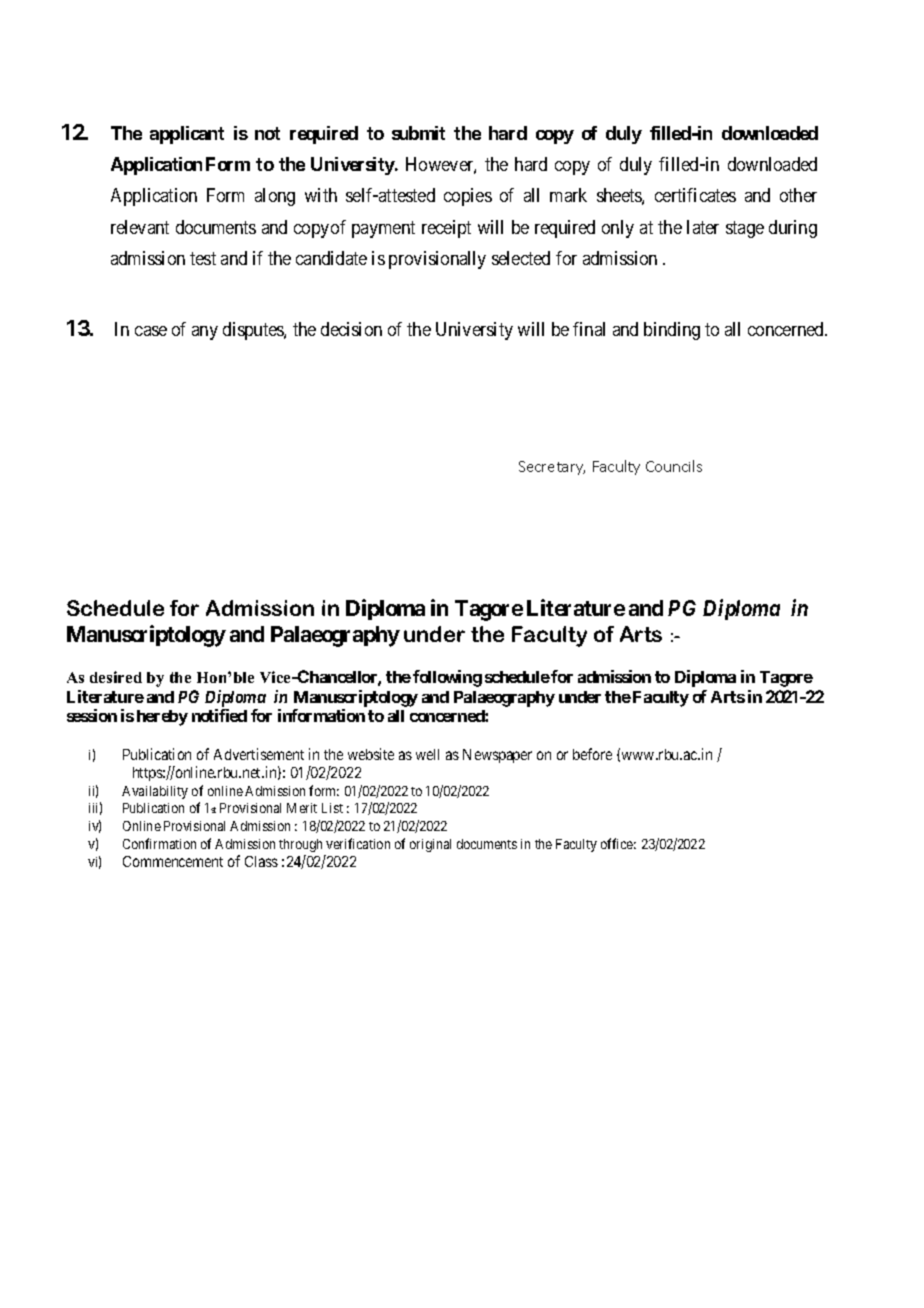  I want to click on binding, so click(672, 331).
